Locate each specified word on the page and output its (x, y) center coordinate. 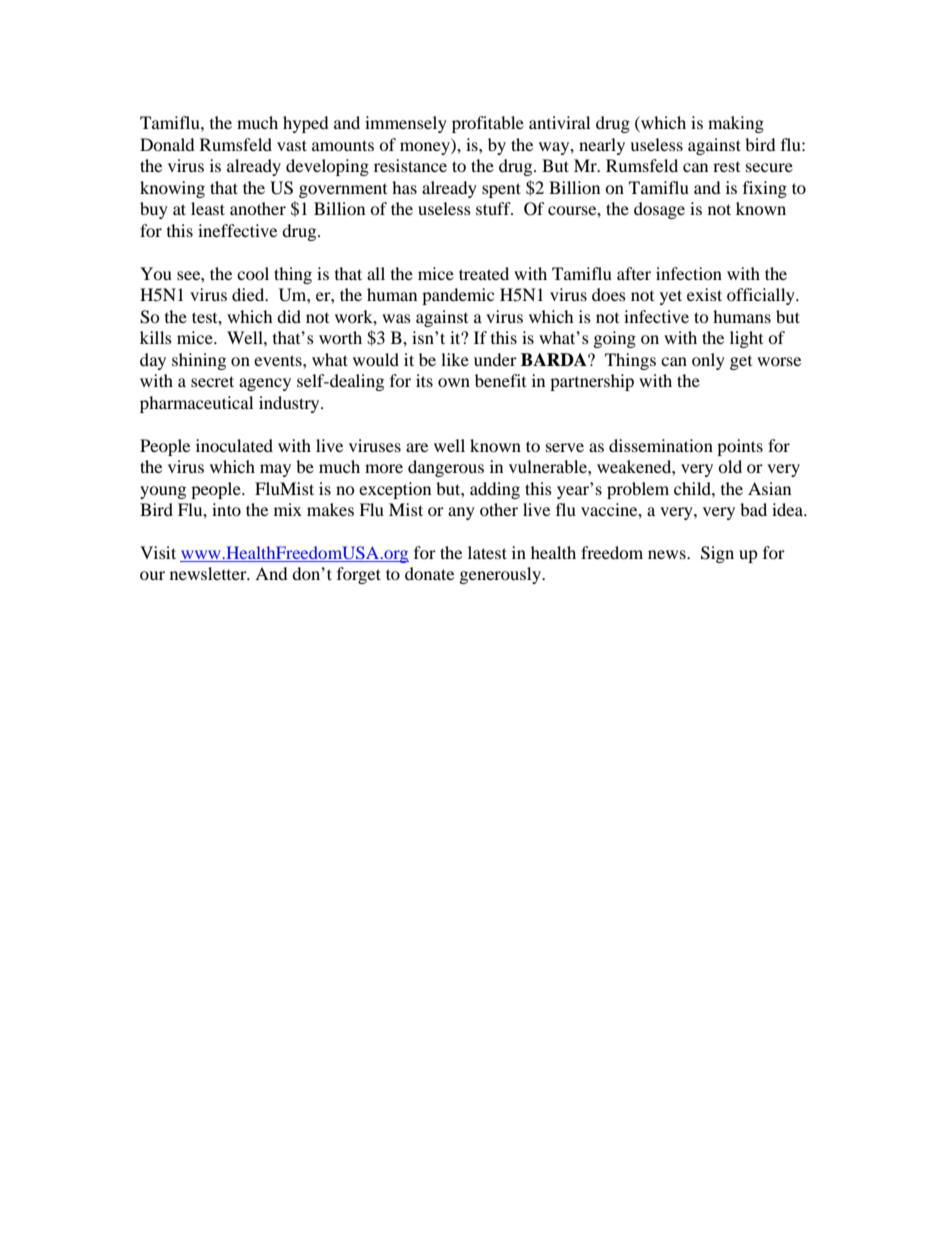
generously (501, 575)
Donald (167, 144)
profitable (488, 124)
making (736, 124)
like (455, 359)
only (708, 361)
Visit (158, 552)
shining (199, 361)
